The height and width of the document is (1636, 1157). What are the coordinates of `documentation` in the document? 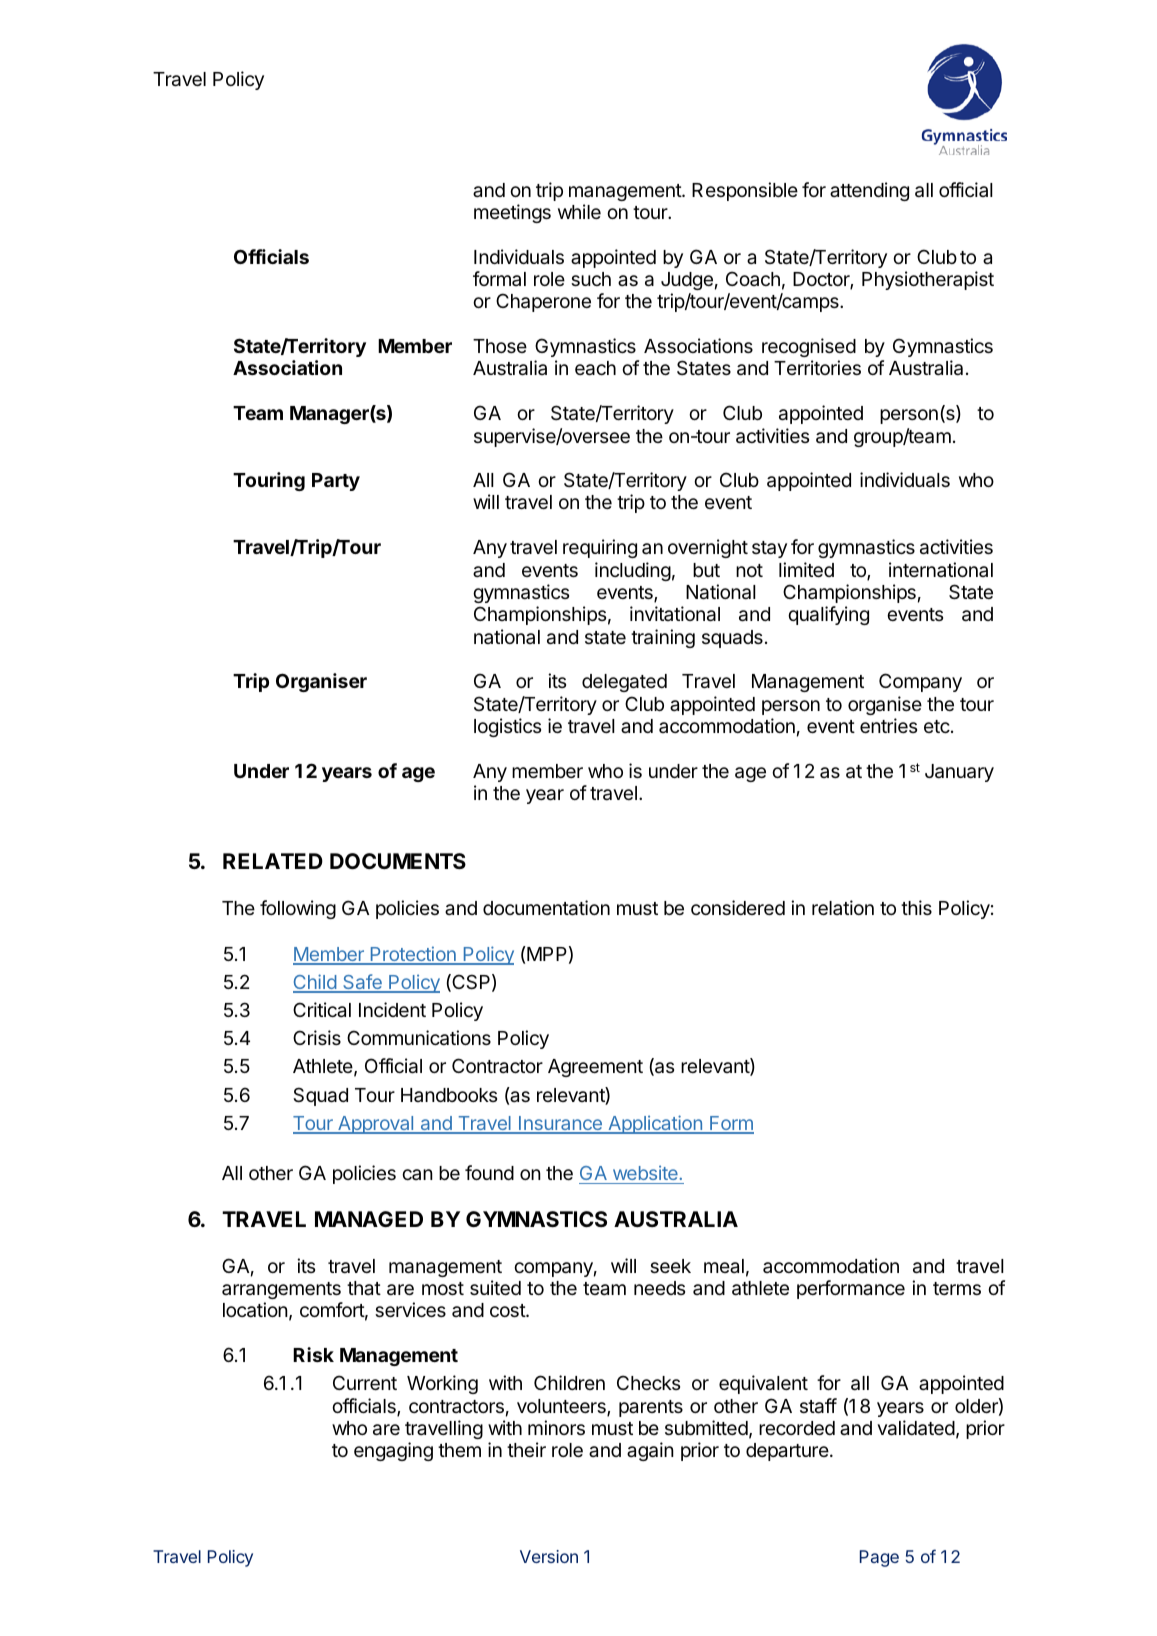 It's located at (546, 908).
